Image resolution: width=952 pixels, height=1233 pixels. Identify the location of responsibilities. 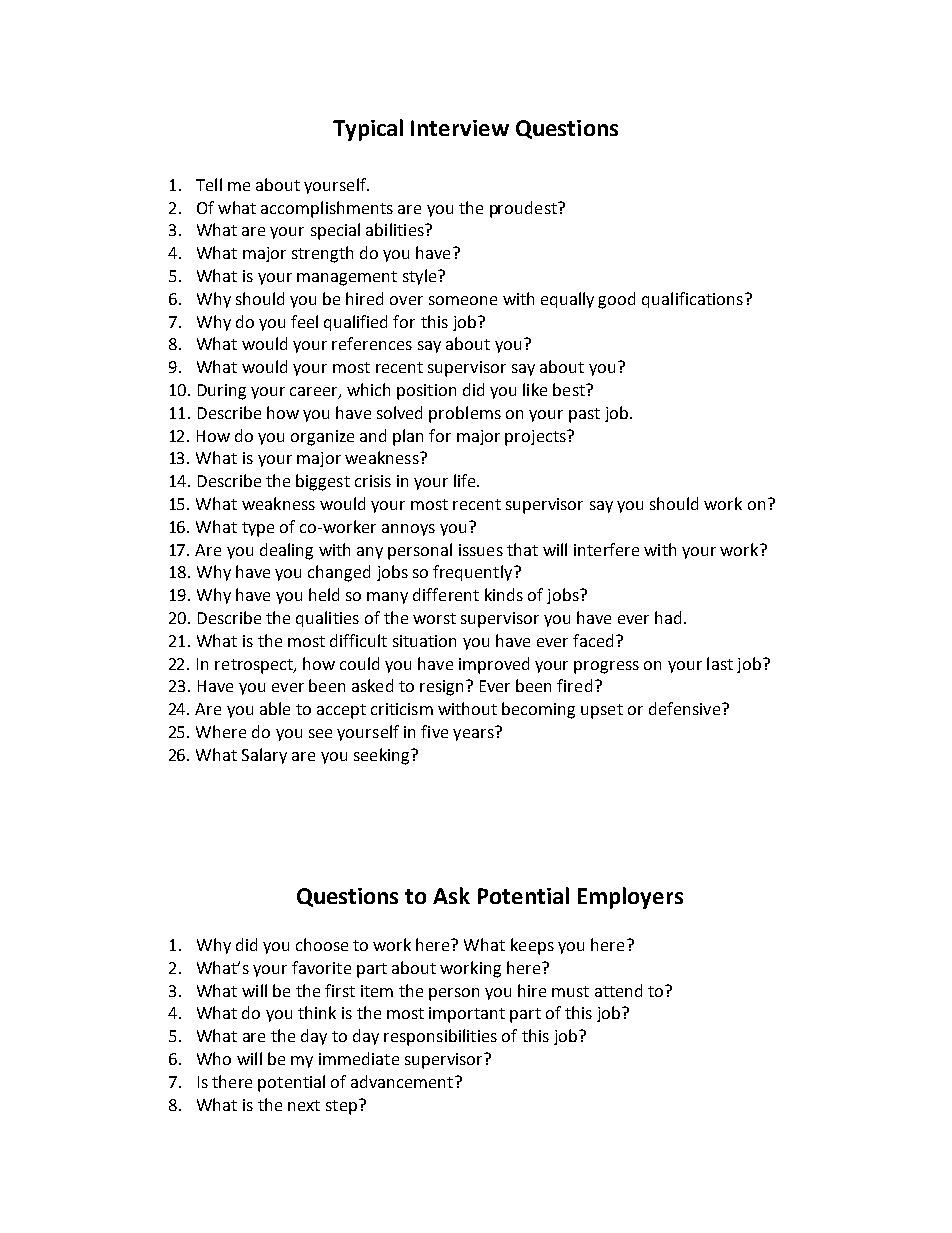
(440, 1037).
